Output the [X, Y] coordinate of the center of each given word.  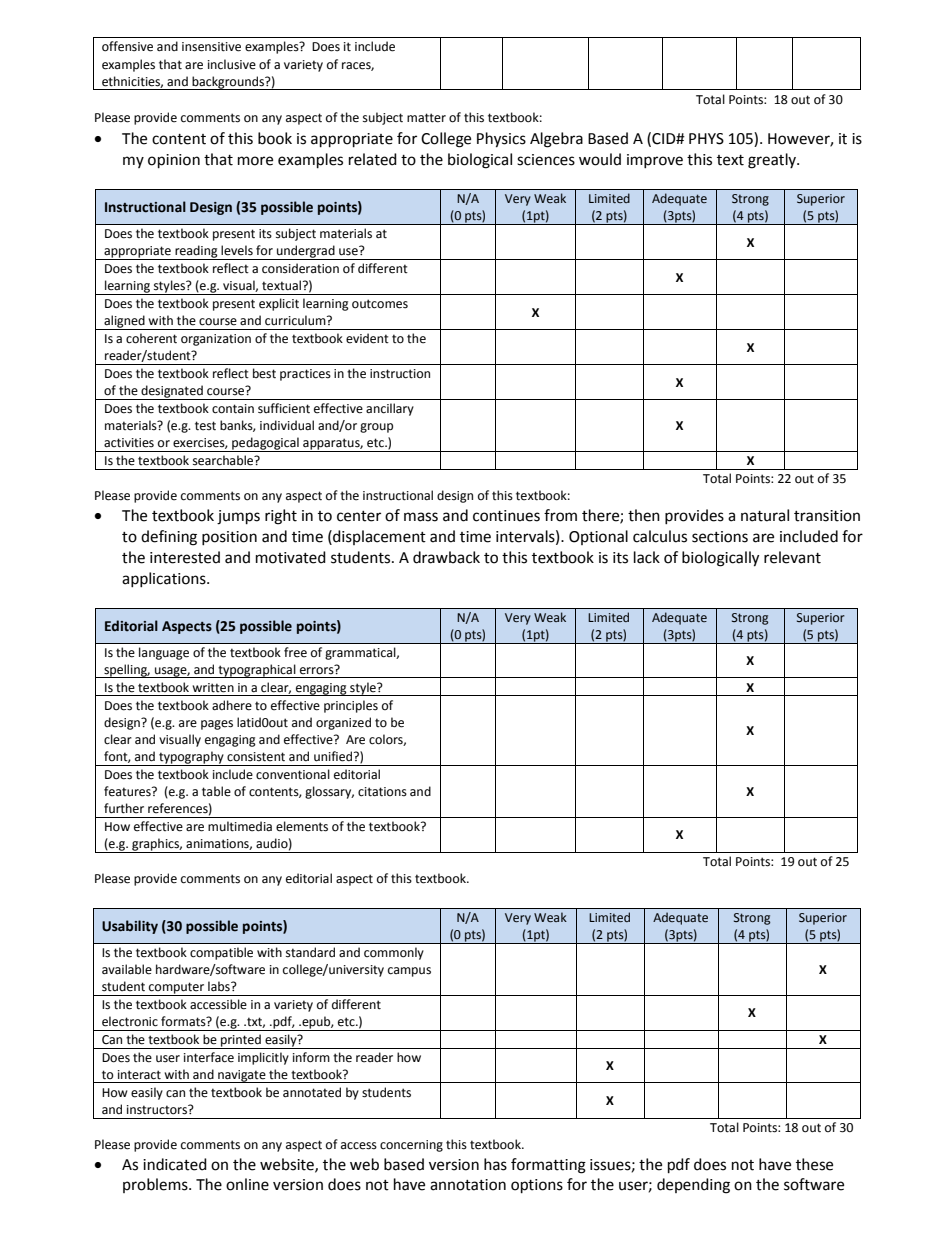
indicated [175, 1164]
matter [426, 118]
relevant [792, 557]
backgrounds [228, 83]
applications [165, 579]
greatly [773, 161]
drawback [446, 557]
